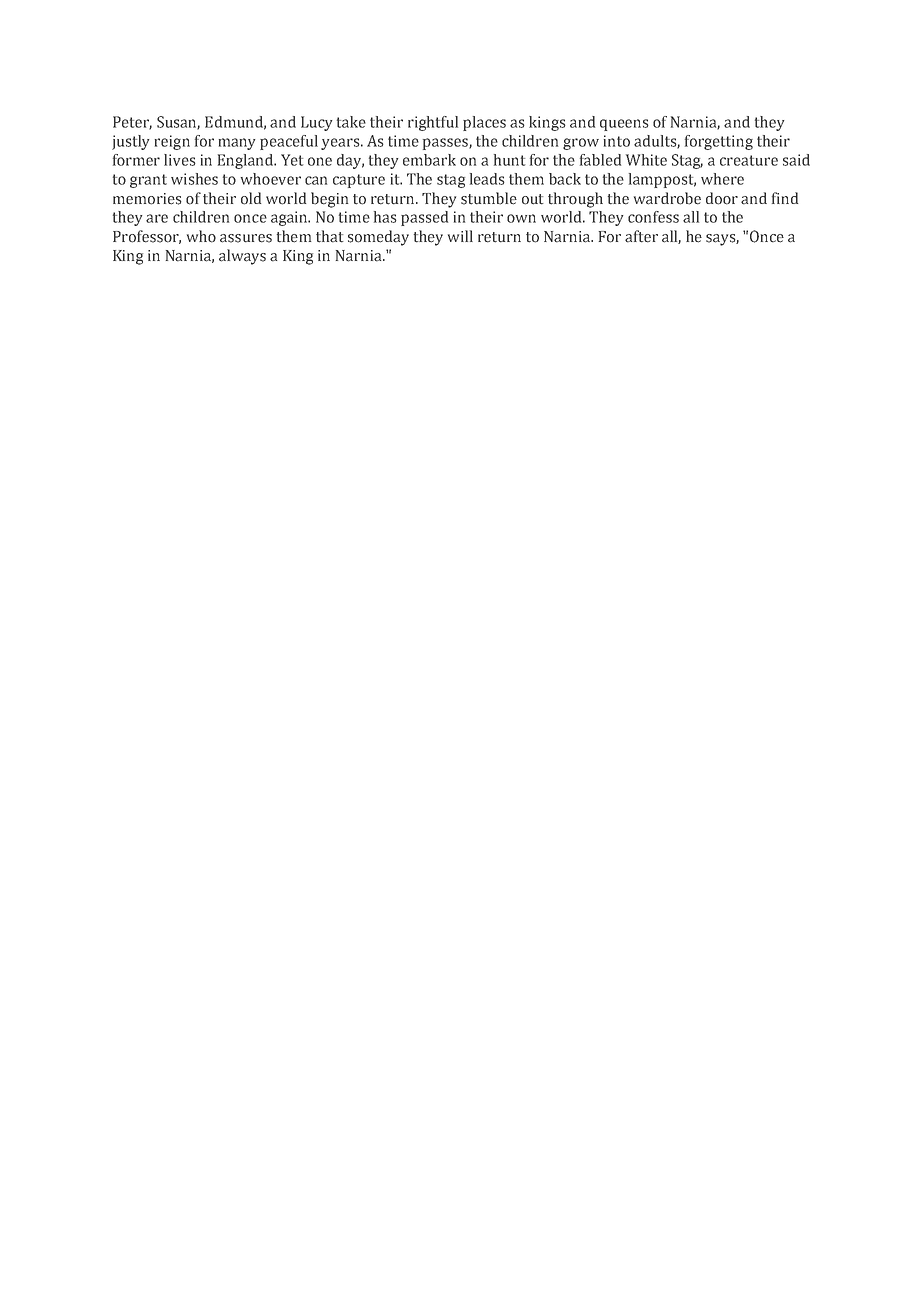 The image size is (924, 1307). Describe the element at coordinates (722, 198) in the screenshot. I see `door` at that location.
